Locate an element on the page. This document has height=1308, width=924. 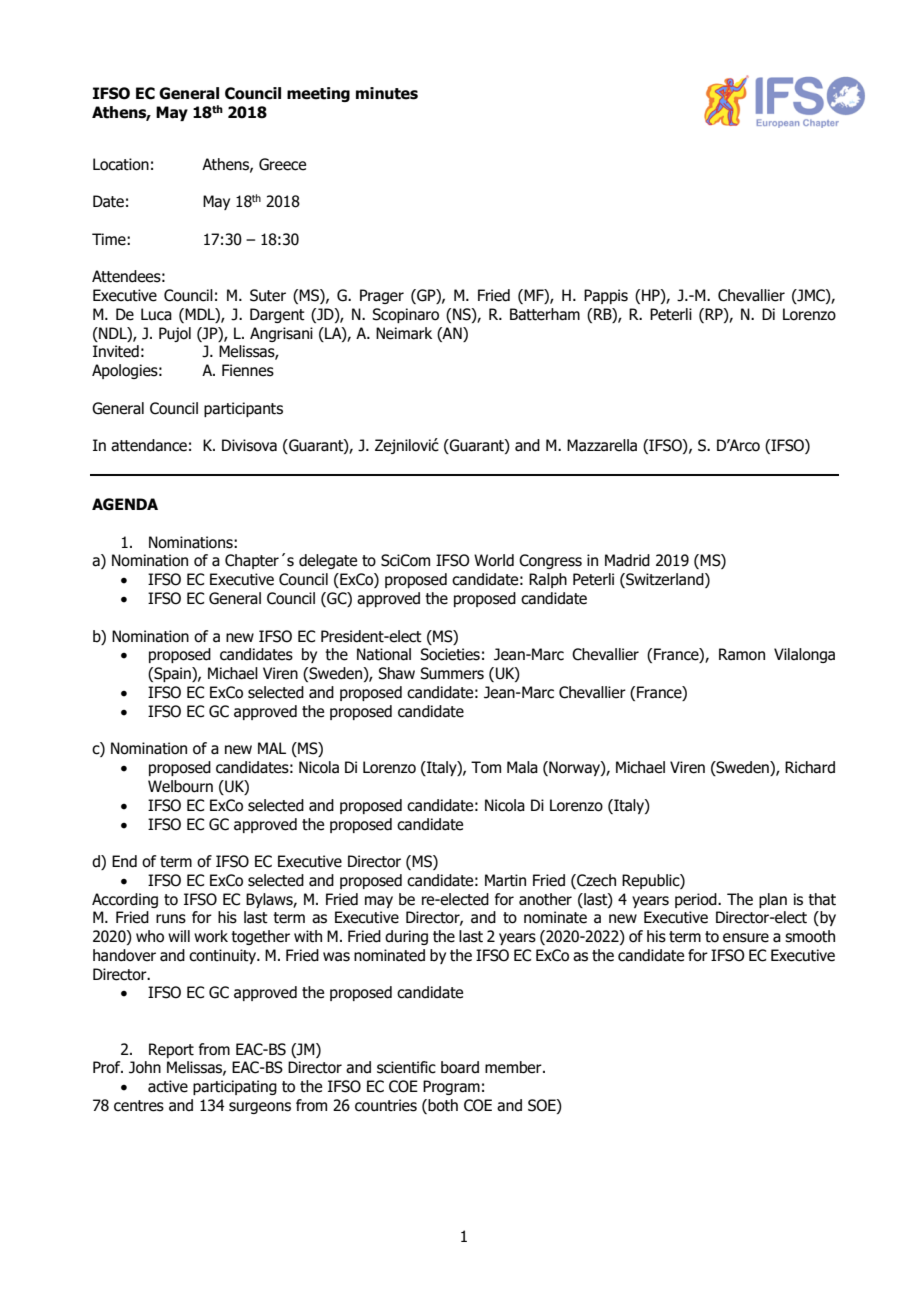
Tom is located at coordinates (486, 767).
